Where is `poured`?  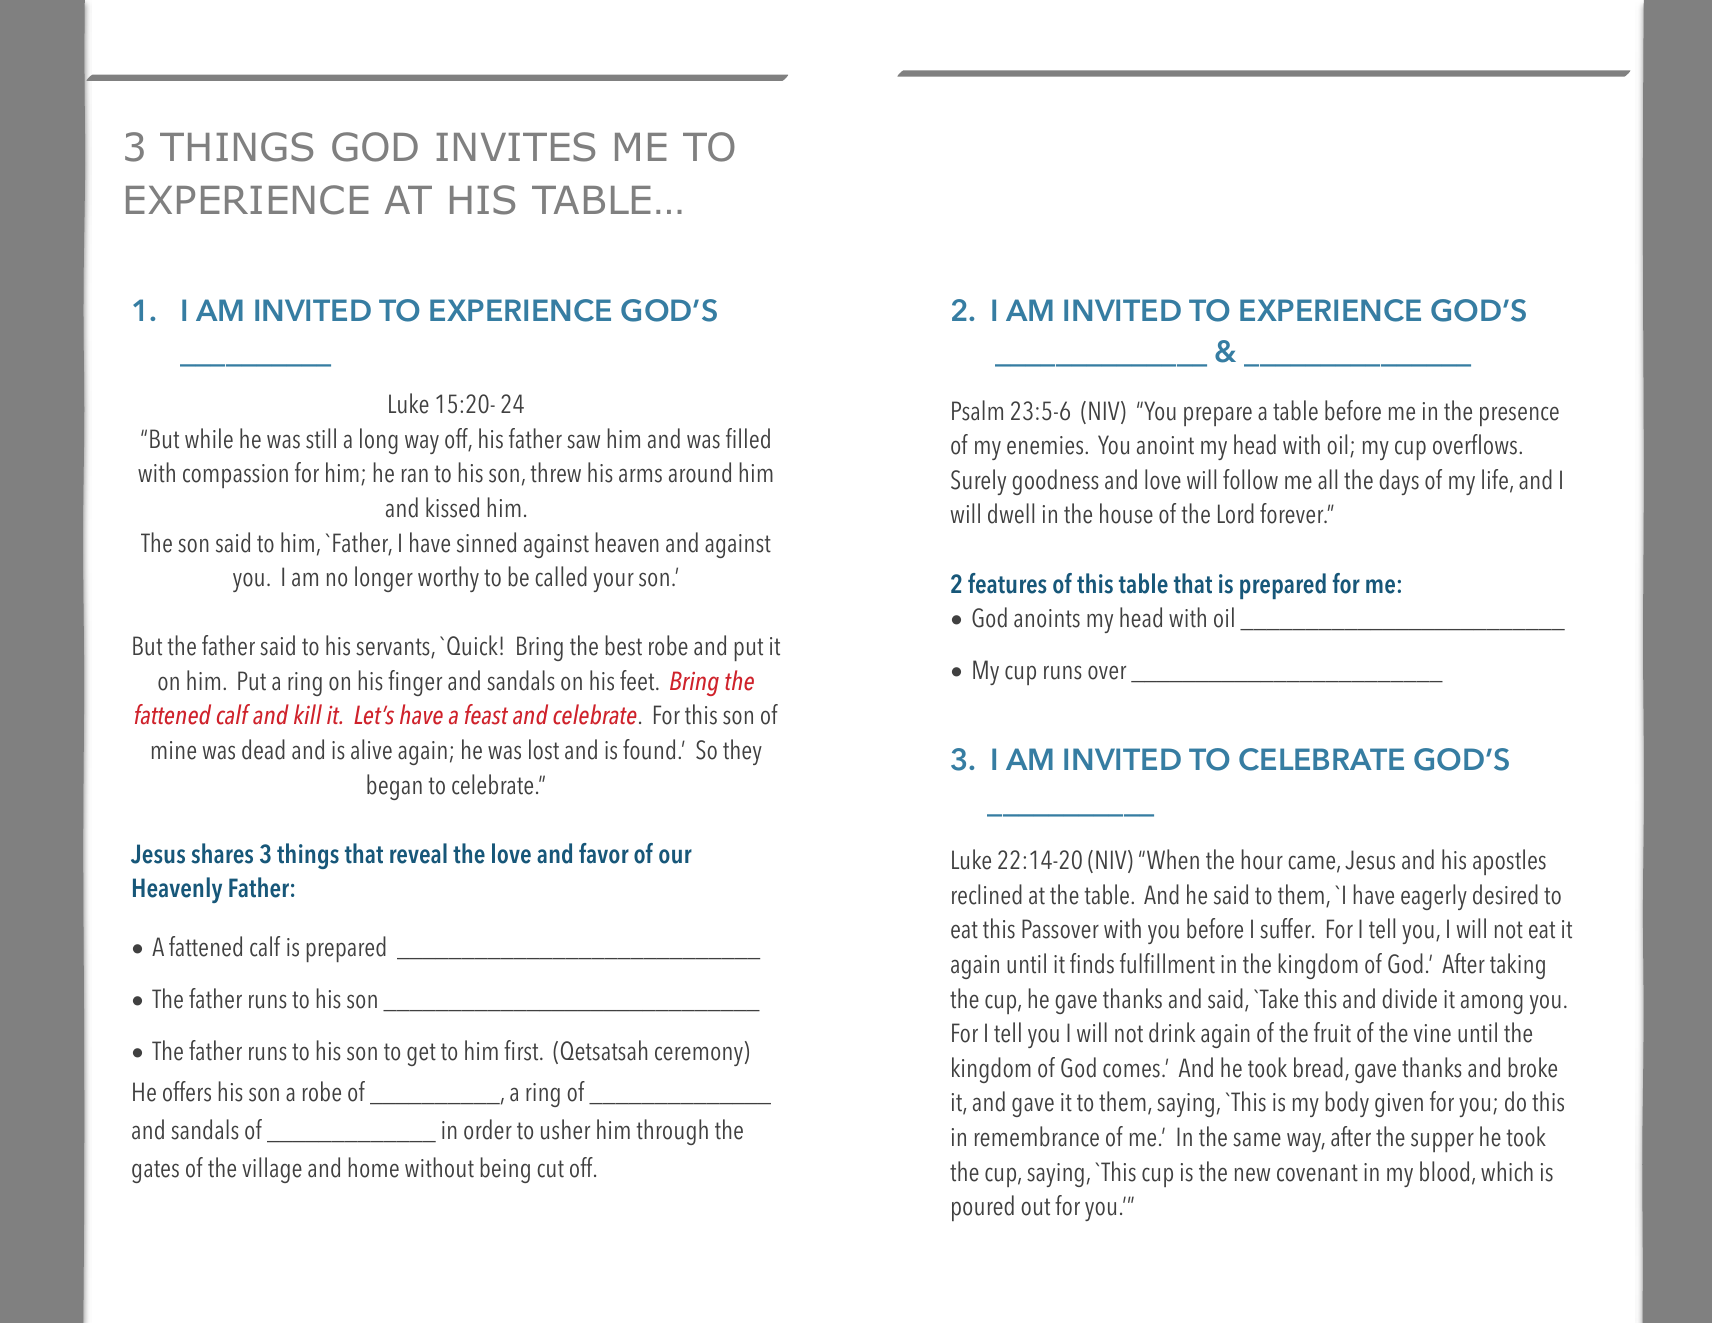
poured is located at coordinates (983, 1208).
